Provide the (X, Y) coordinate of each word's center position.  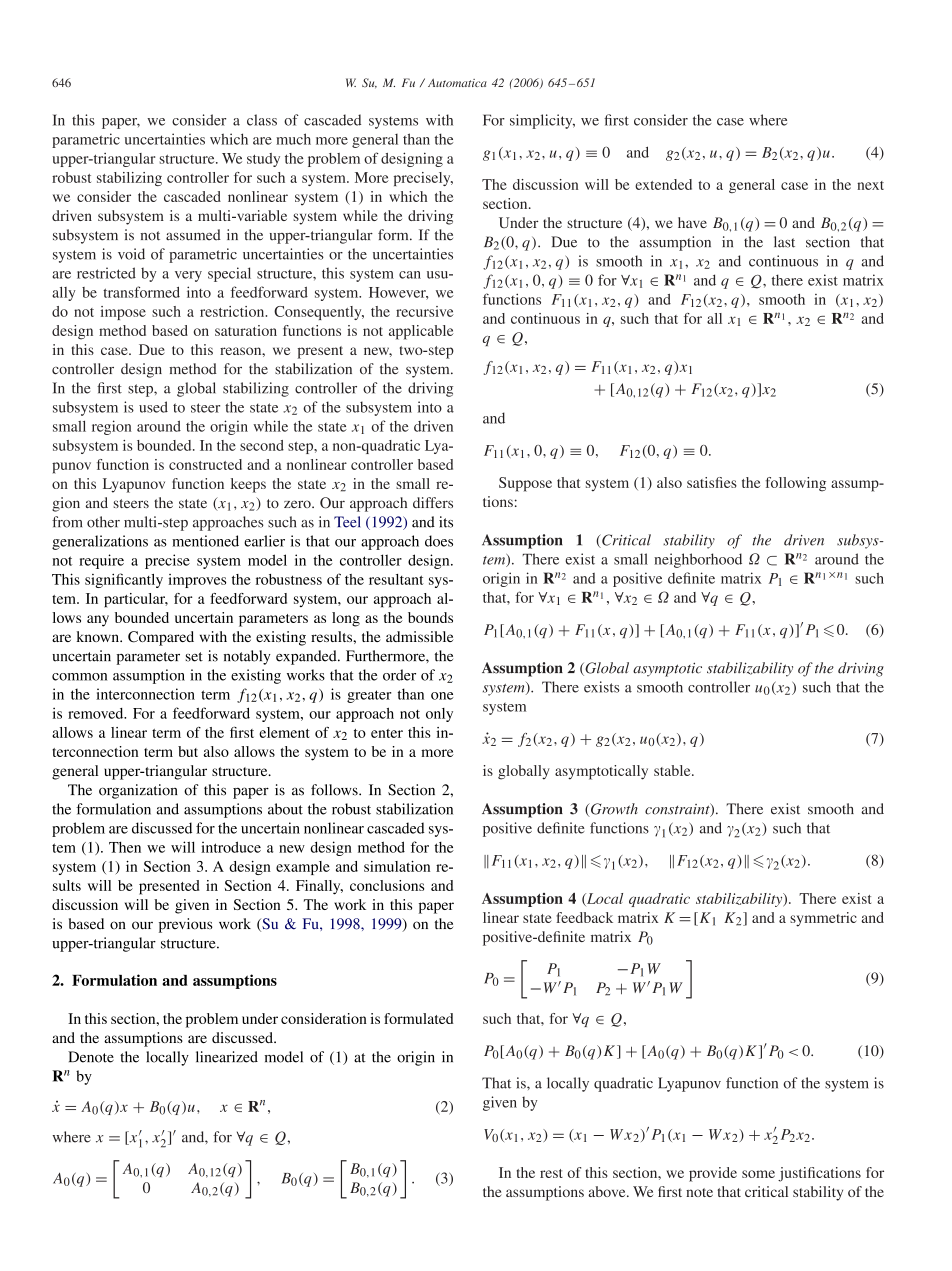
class (262, 120)
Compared (161, 638)
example (303, 868)
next (870, 185)
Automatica (457, 82)
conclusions (387, 885)
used (153, 407)
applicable (421, 332)
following (796, 484)
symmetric (823, 919)
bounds (430, 617)
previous (186, 925)
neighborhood (698, 560)
